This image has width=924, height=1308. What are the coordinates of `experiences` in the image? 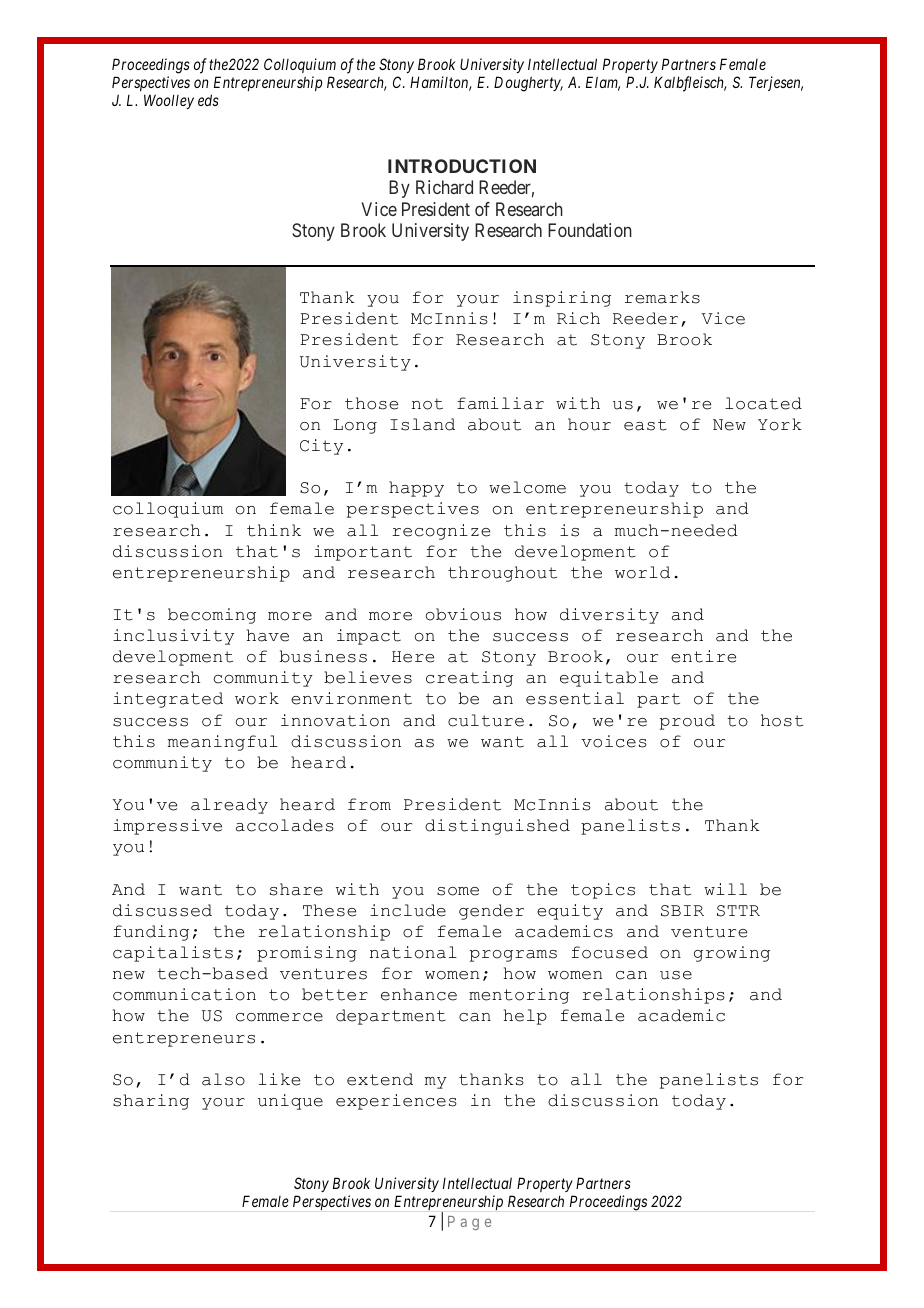 It's located at (396, 1102).
